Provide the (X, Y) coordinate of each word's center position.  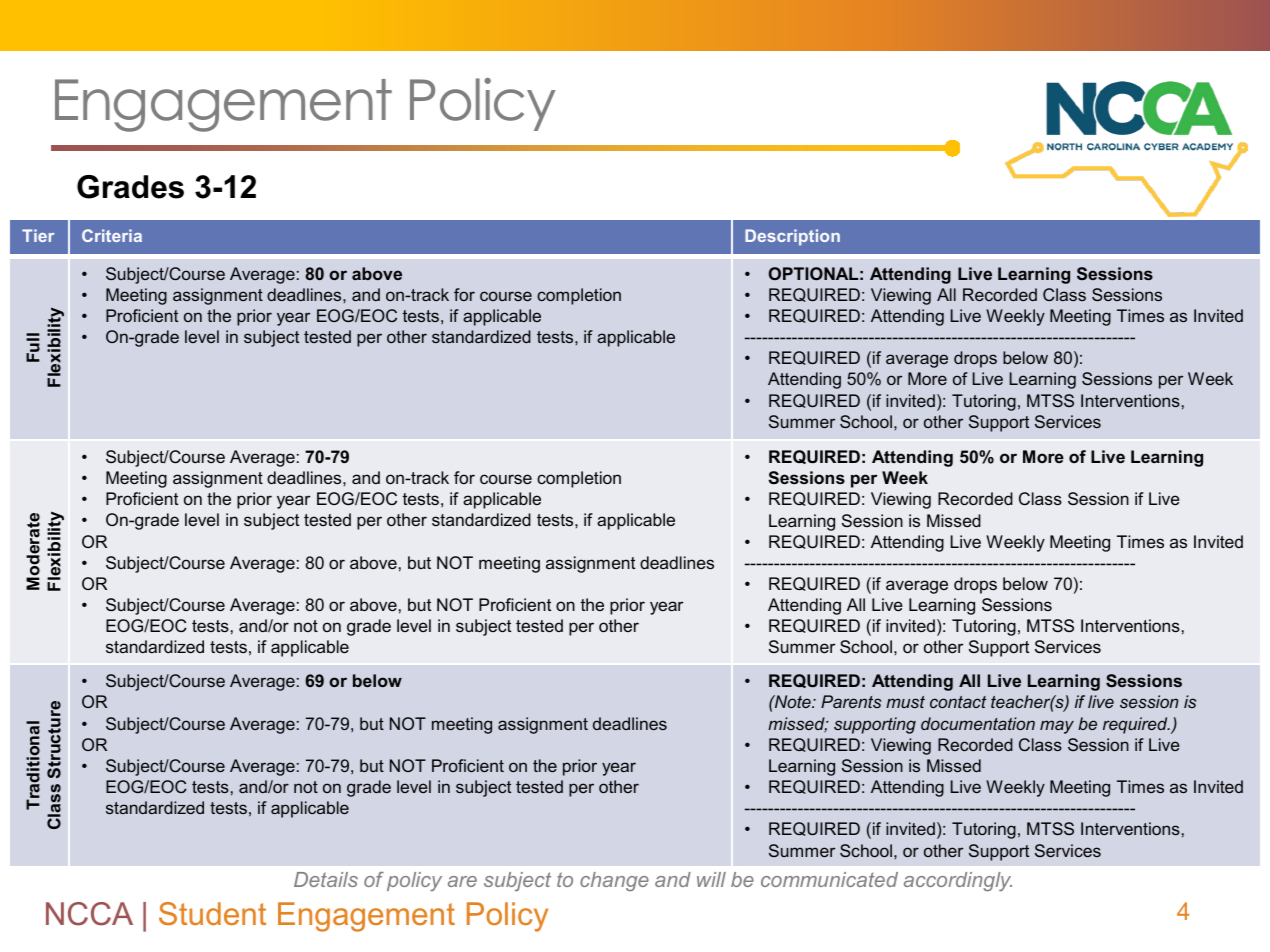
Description (792, 237)
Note (793, 701)
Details (326, 879)
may (1057, 727)
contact (958, 702)
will (711, 879)
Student (212, 913)
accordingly (958, 882)
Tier (38, 235)
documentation (978, 723)
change (614, 881)
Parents (851, 701)
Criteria (112, 235)
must (905, 702)
